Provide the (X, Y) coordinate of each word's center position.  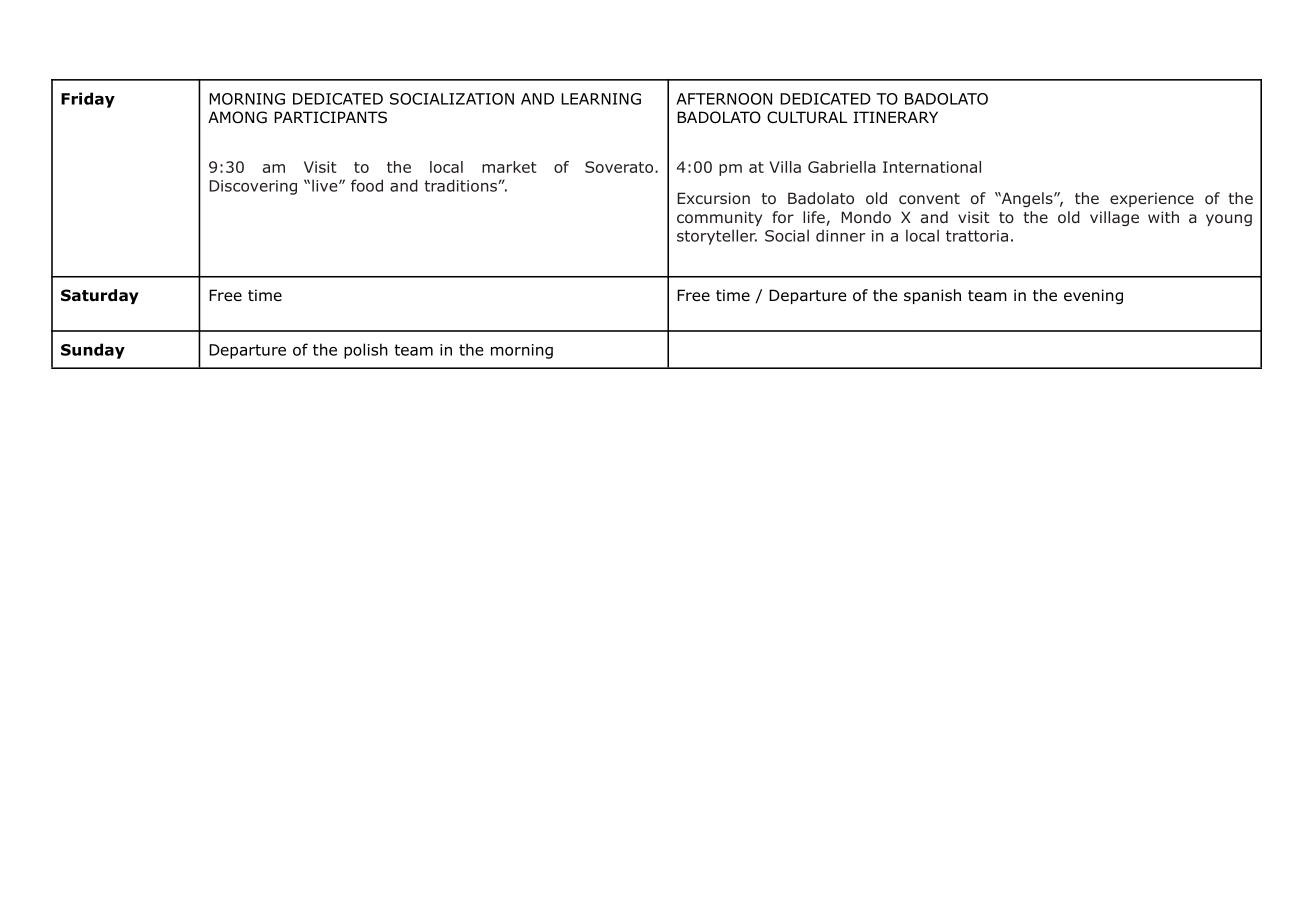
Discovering (253, 187)
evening (1093, 296)
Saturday (100, 296)
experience (1152, 199)
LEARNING (601, 99)
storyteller (717, 237)
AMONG (237, 117)
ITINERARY (895, 117)
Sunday (93, 351)
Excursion (713, 198)
